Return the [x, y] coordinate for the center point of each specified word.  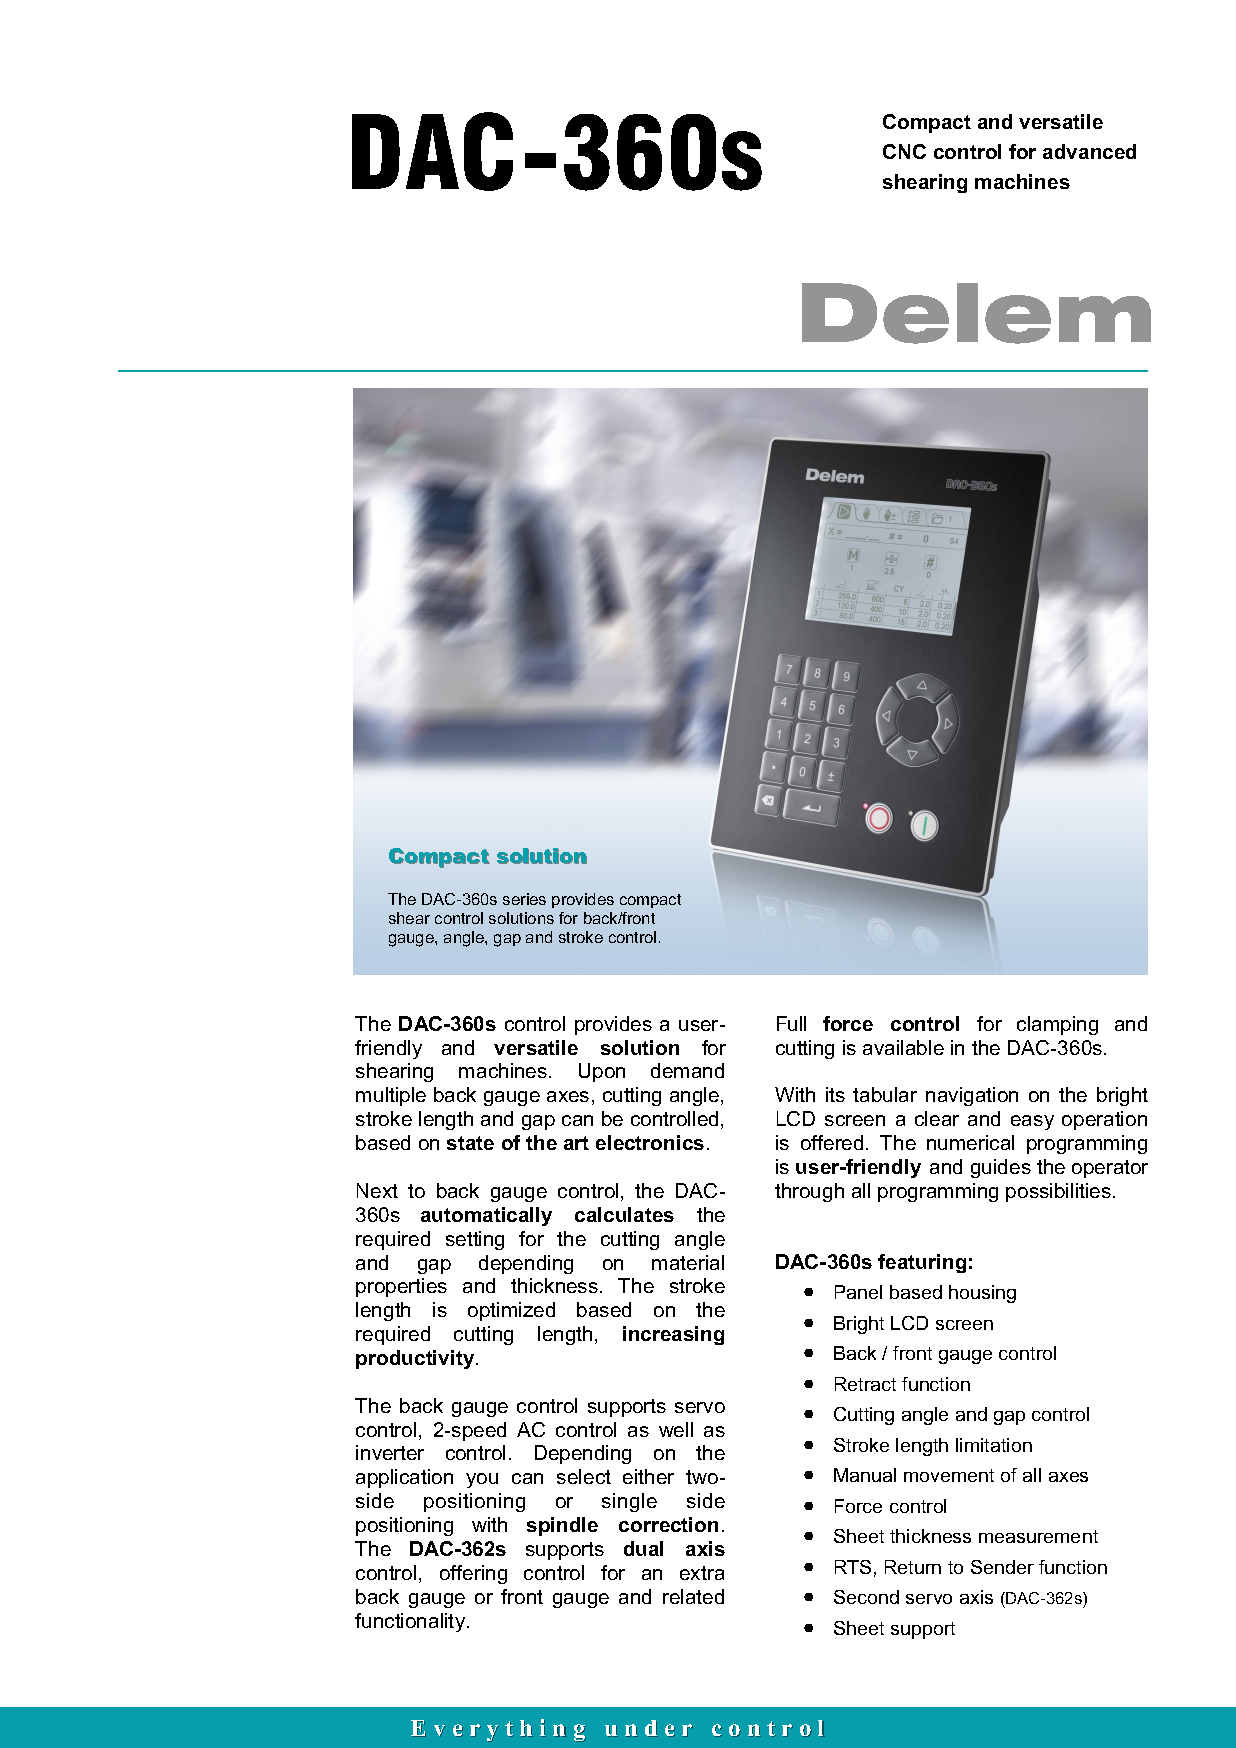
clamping [1057, 1025]
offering [473, 1574]
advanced [1089, 151]
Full [791, 1023]
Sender [1002, 1567]
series [524, 899]
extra [702, 1573]
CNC [904, 151]
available [903, 1047]
